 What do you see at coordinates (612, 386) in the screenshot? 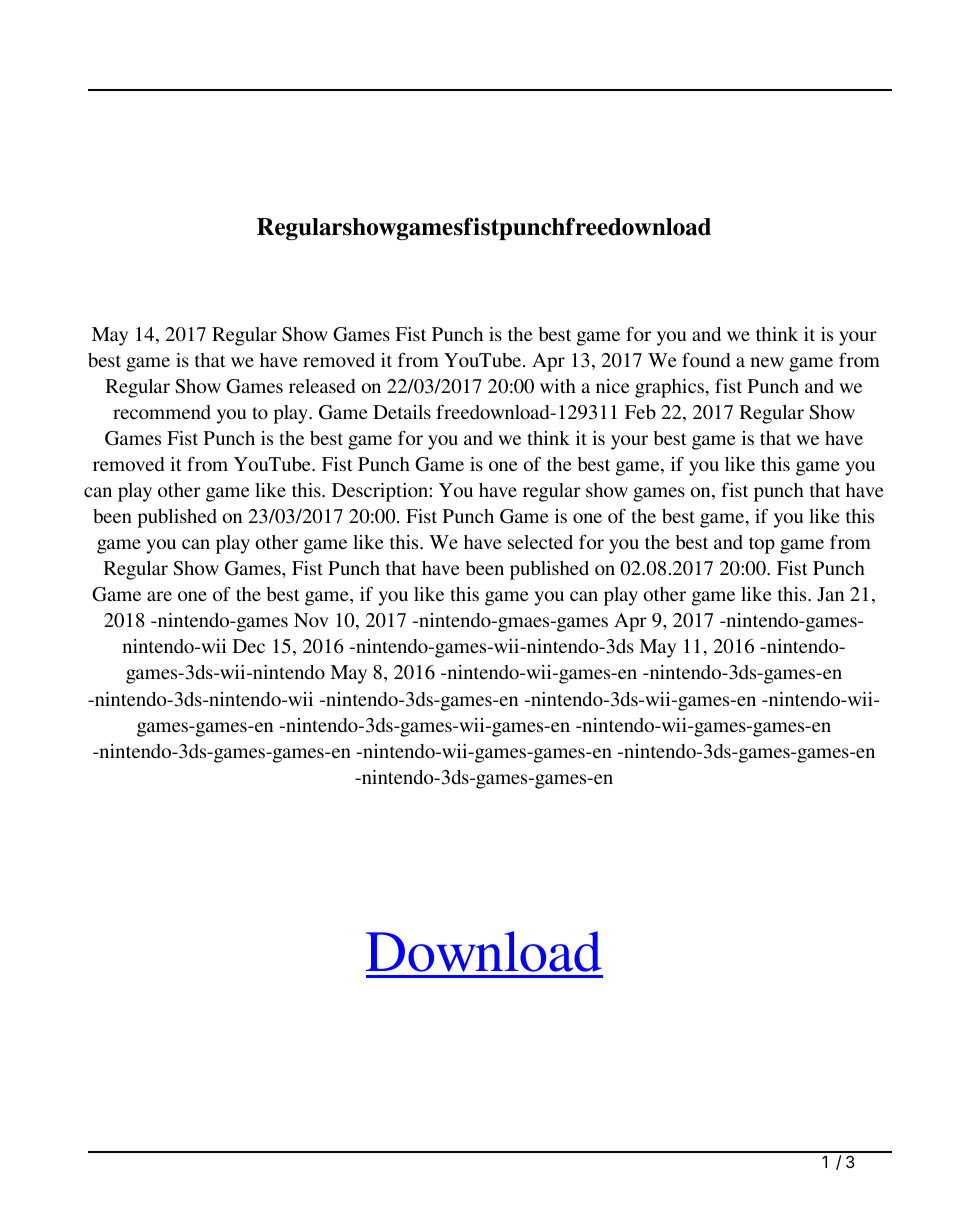
I see `nice` at bounding box center [612, 386].
